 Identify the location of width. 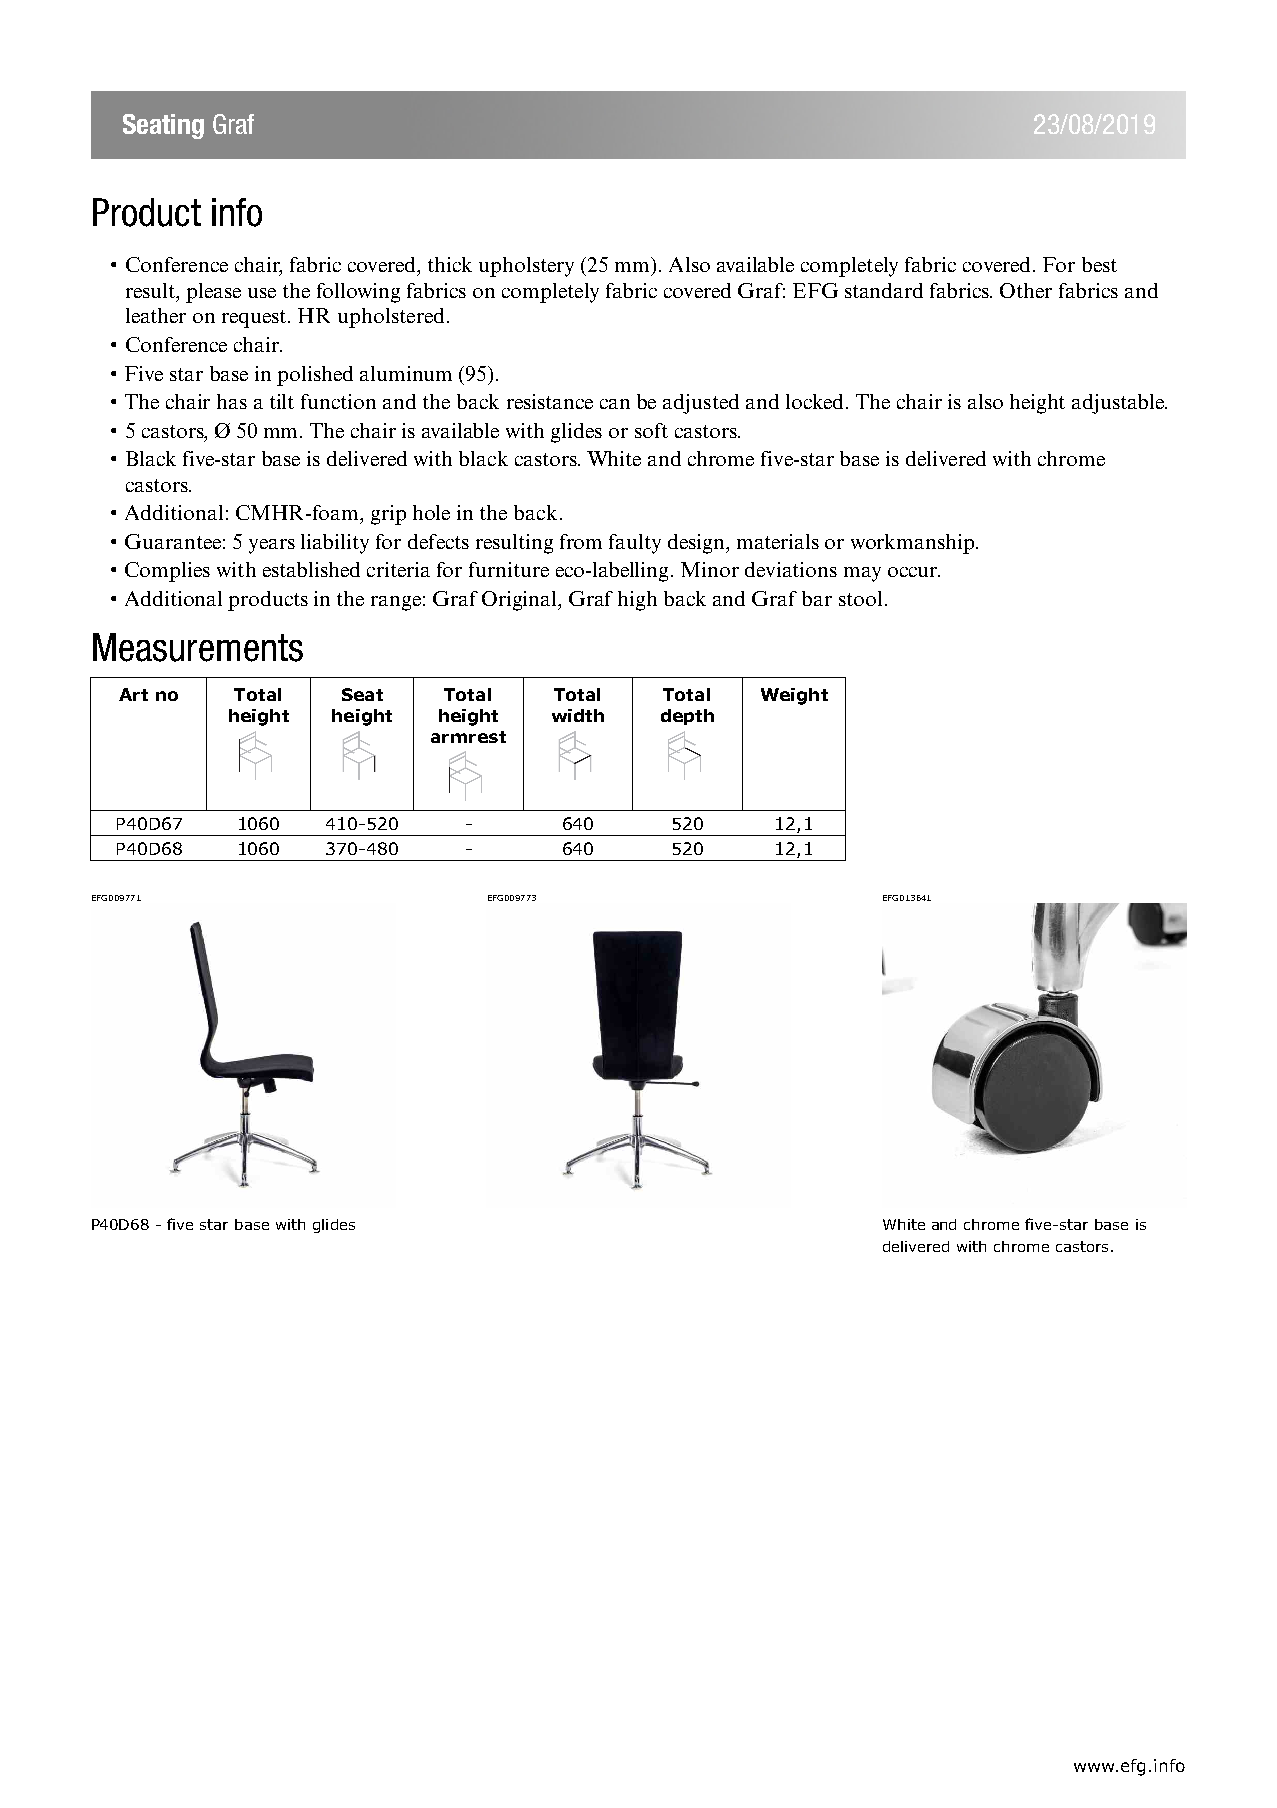
(578, 715).
